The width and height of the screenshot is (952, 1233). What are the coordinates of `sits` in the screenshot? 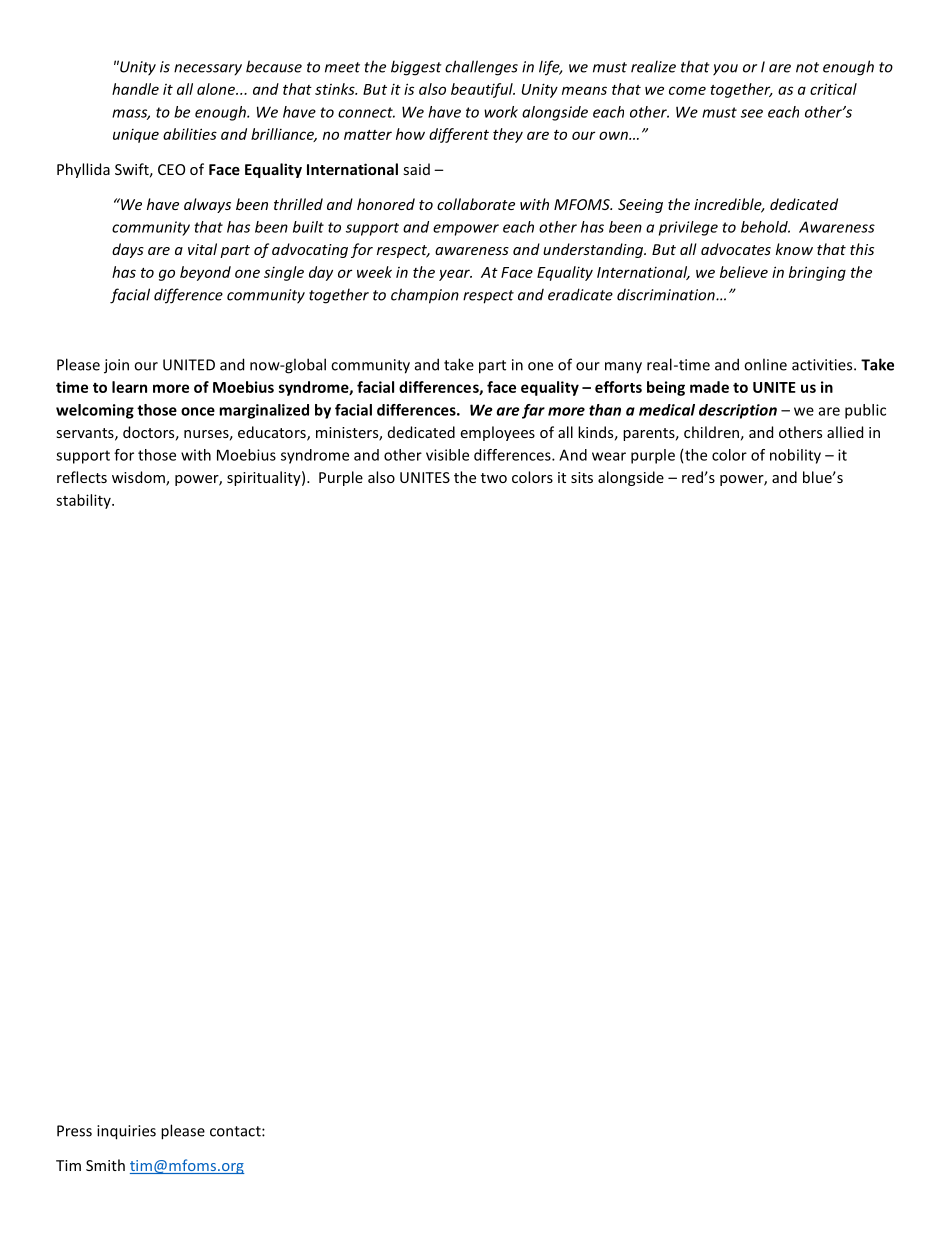 It's located at (582, 477).
